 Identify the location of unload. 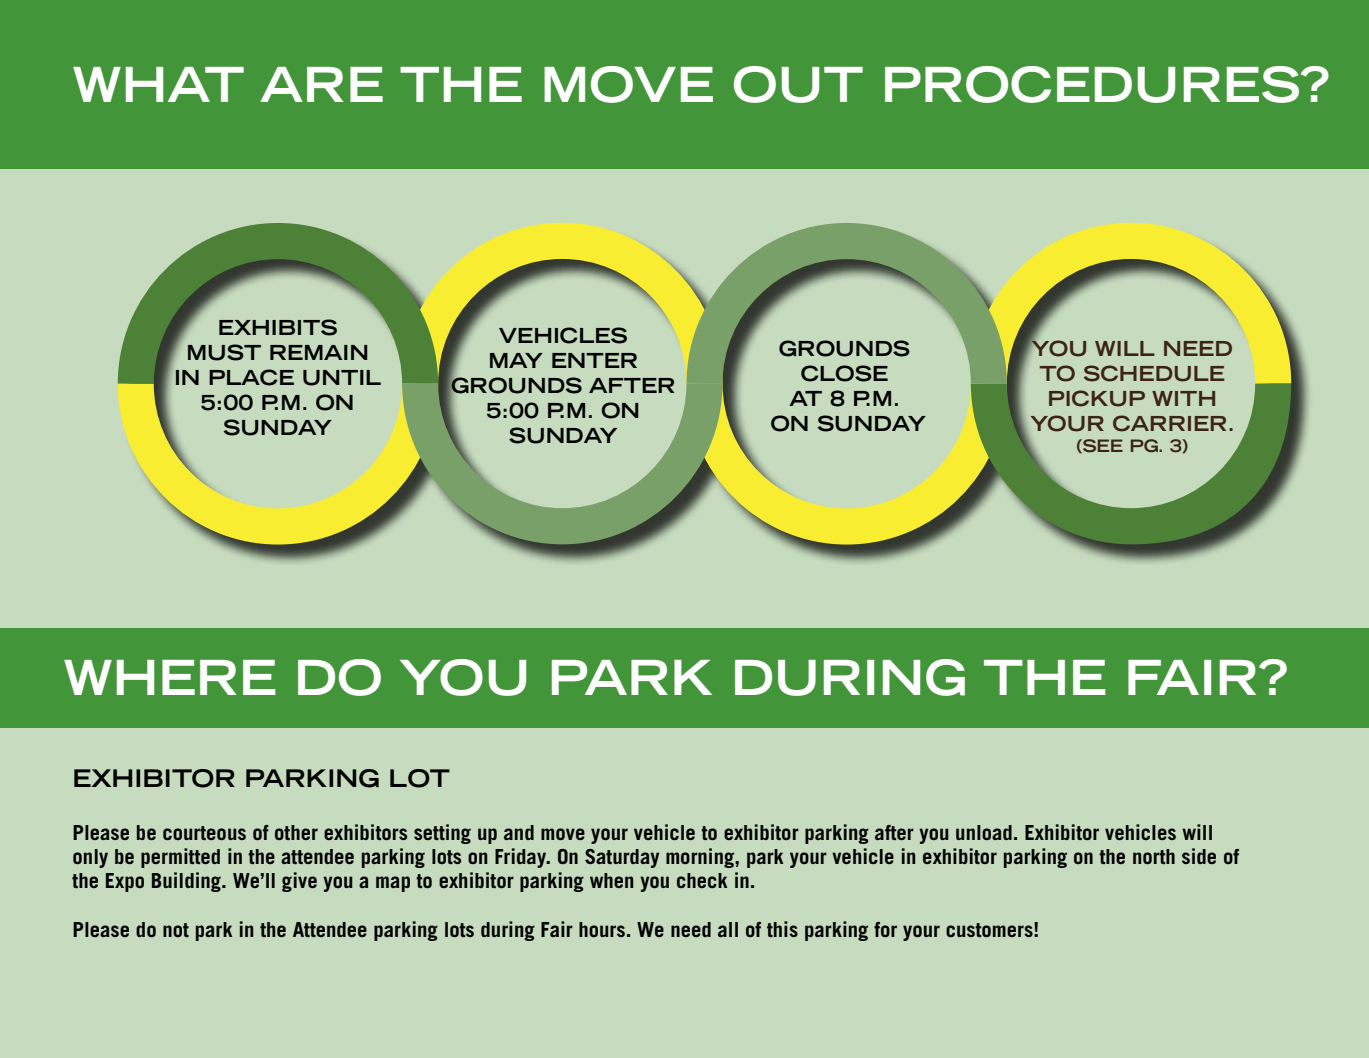
(984, 832).
